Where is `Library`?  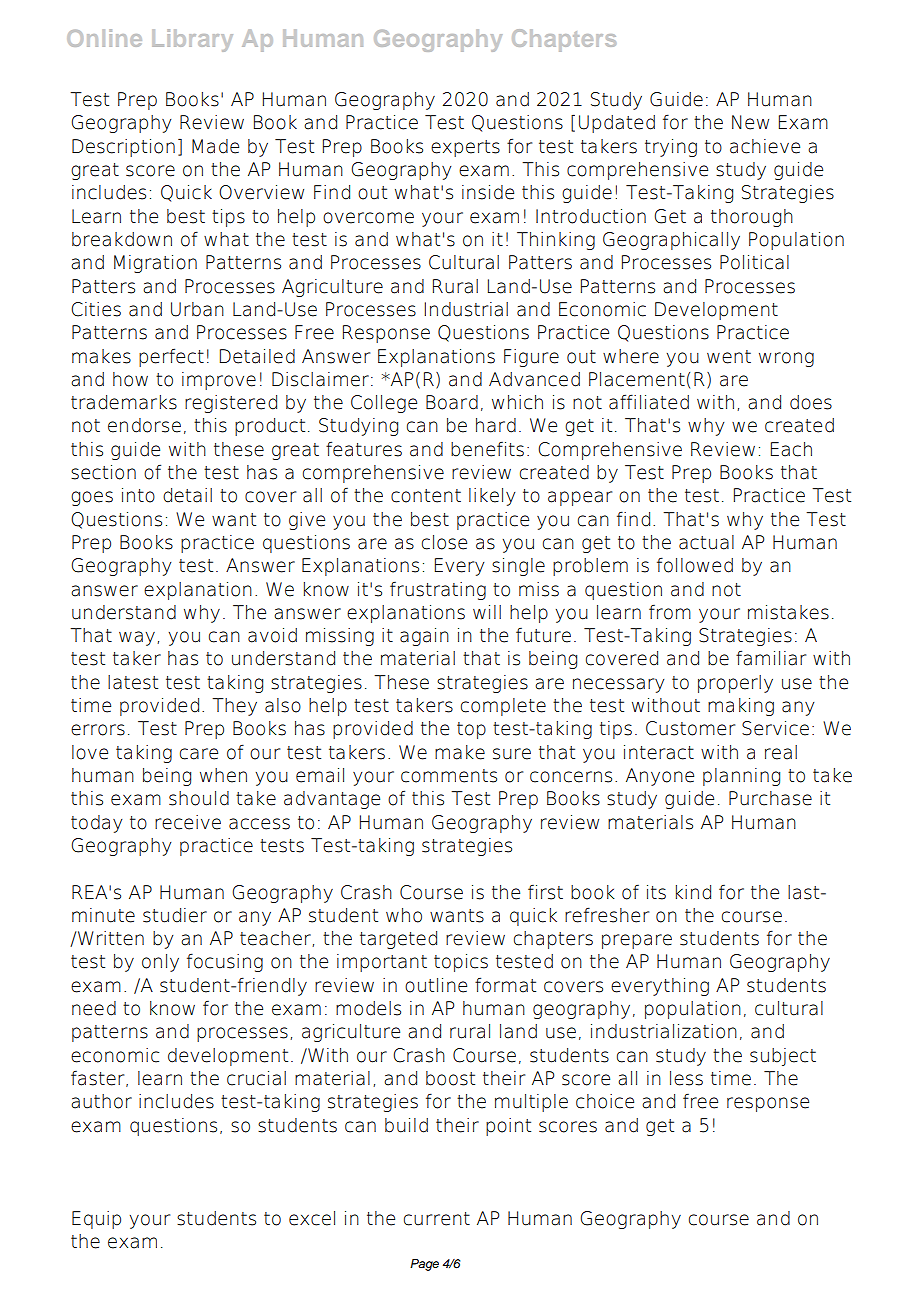
Library is located at coordinates (192, 40).
